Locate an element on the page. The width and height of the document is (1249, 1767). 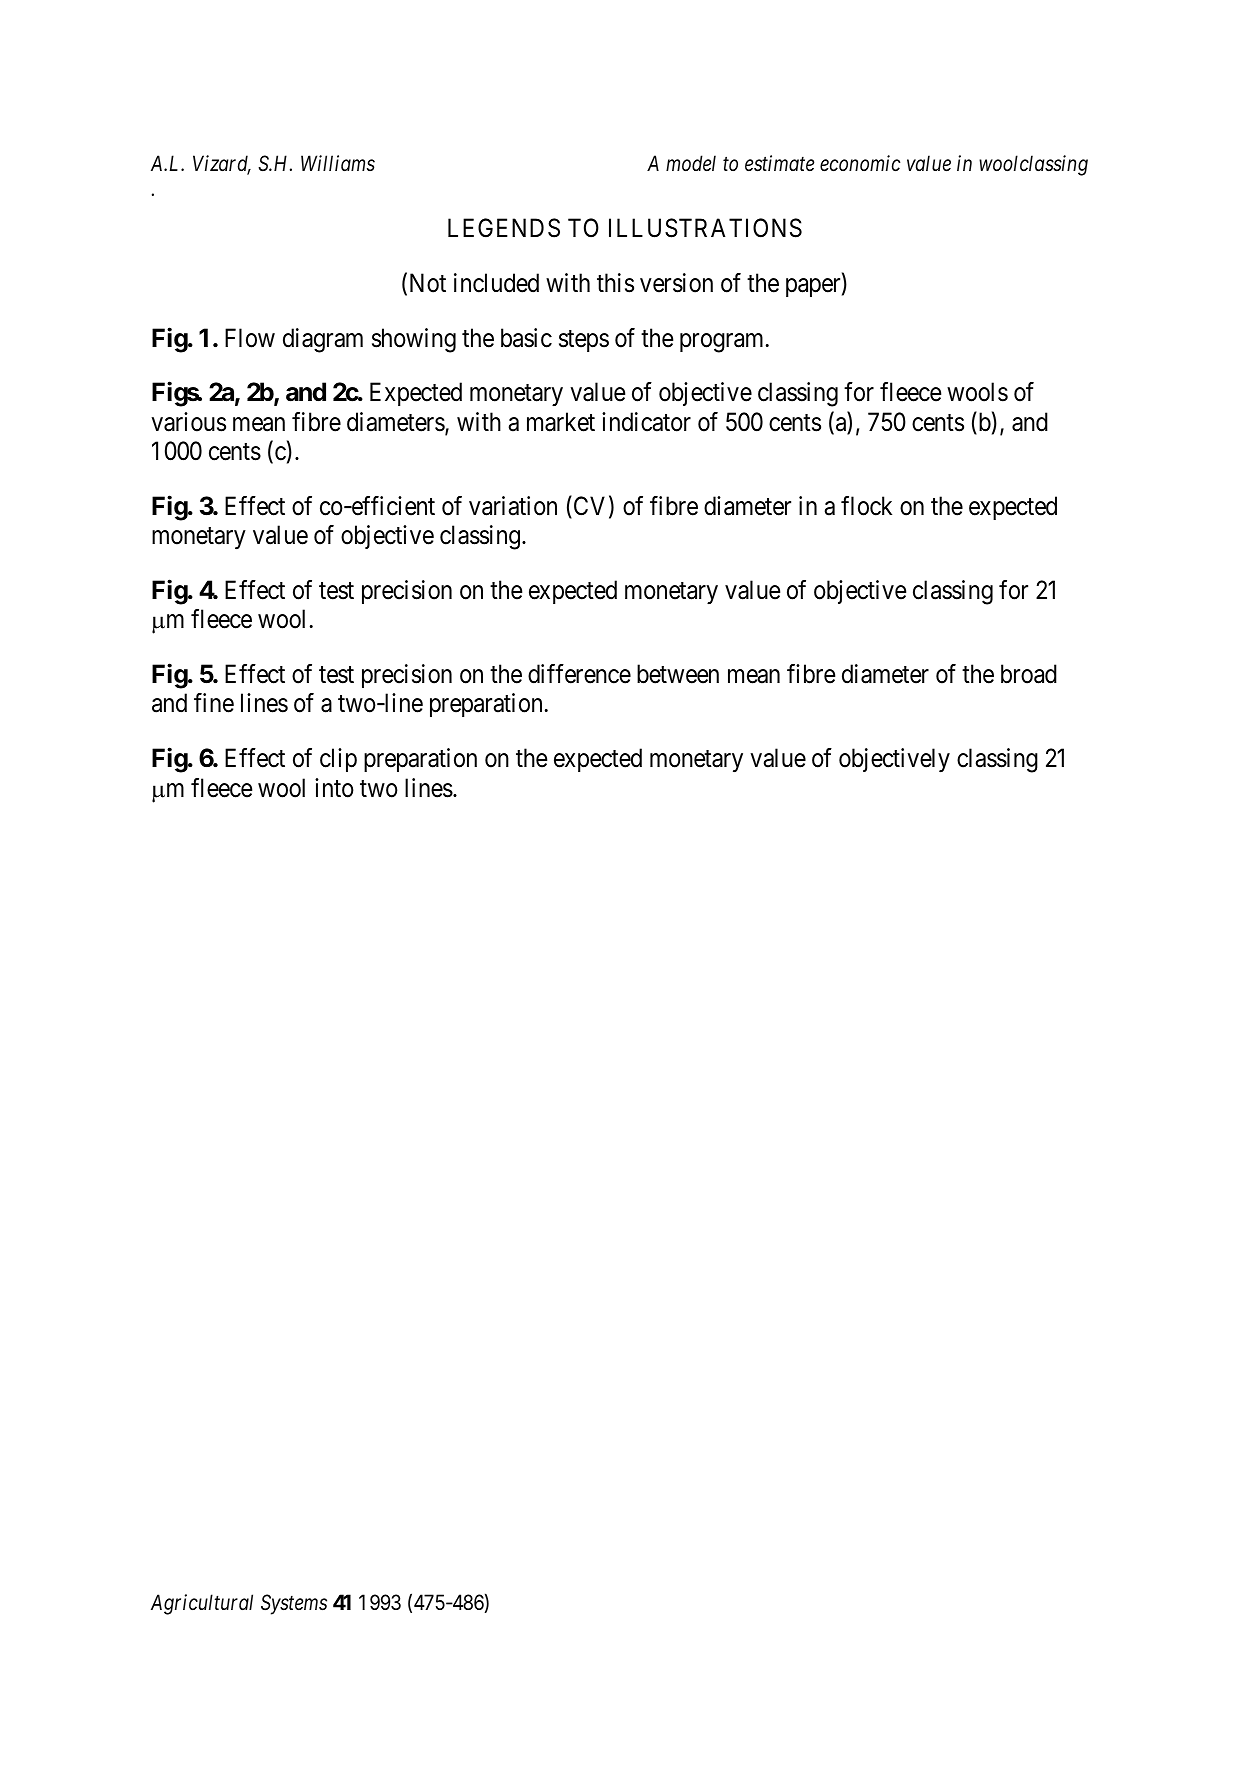
economic is located at coordinates (860, 163).
